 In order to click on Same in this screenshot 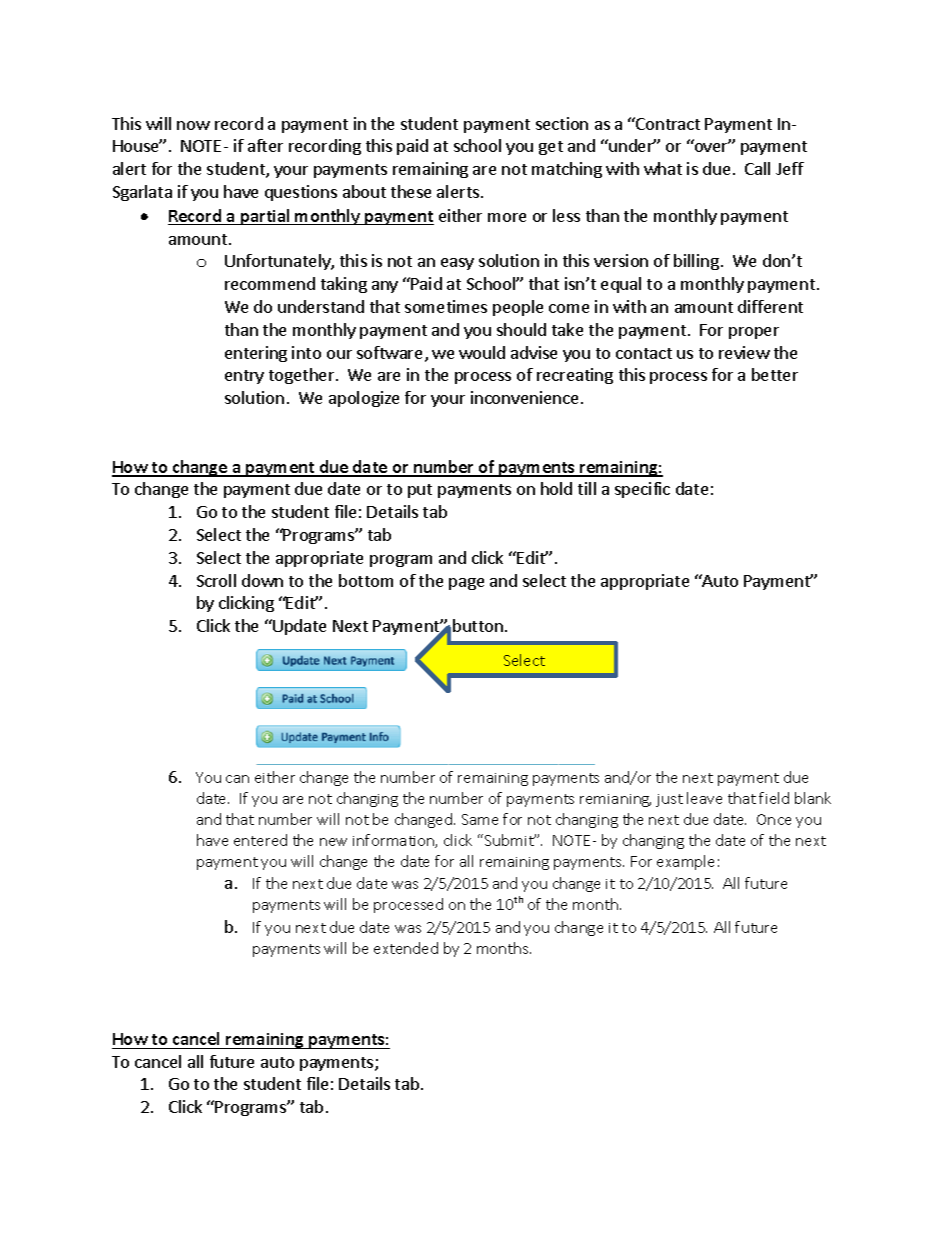, I will do `click(480, 819)`.
